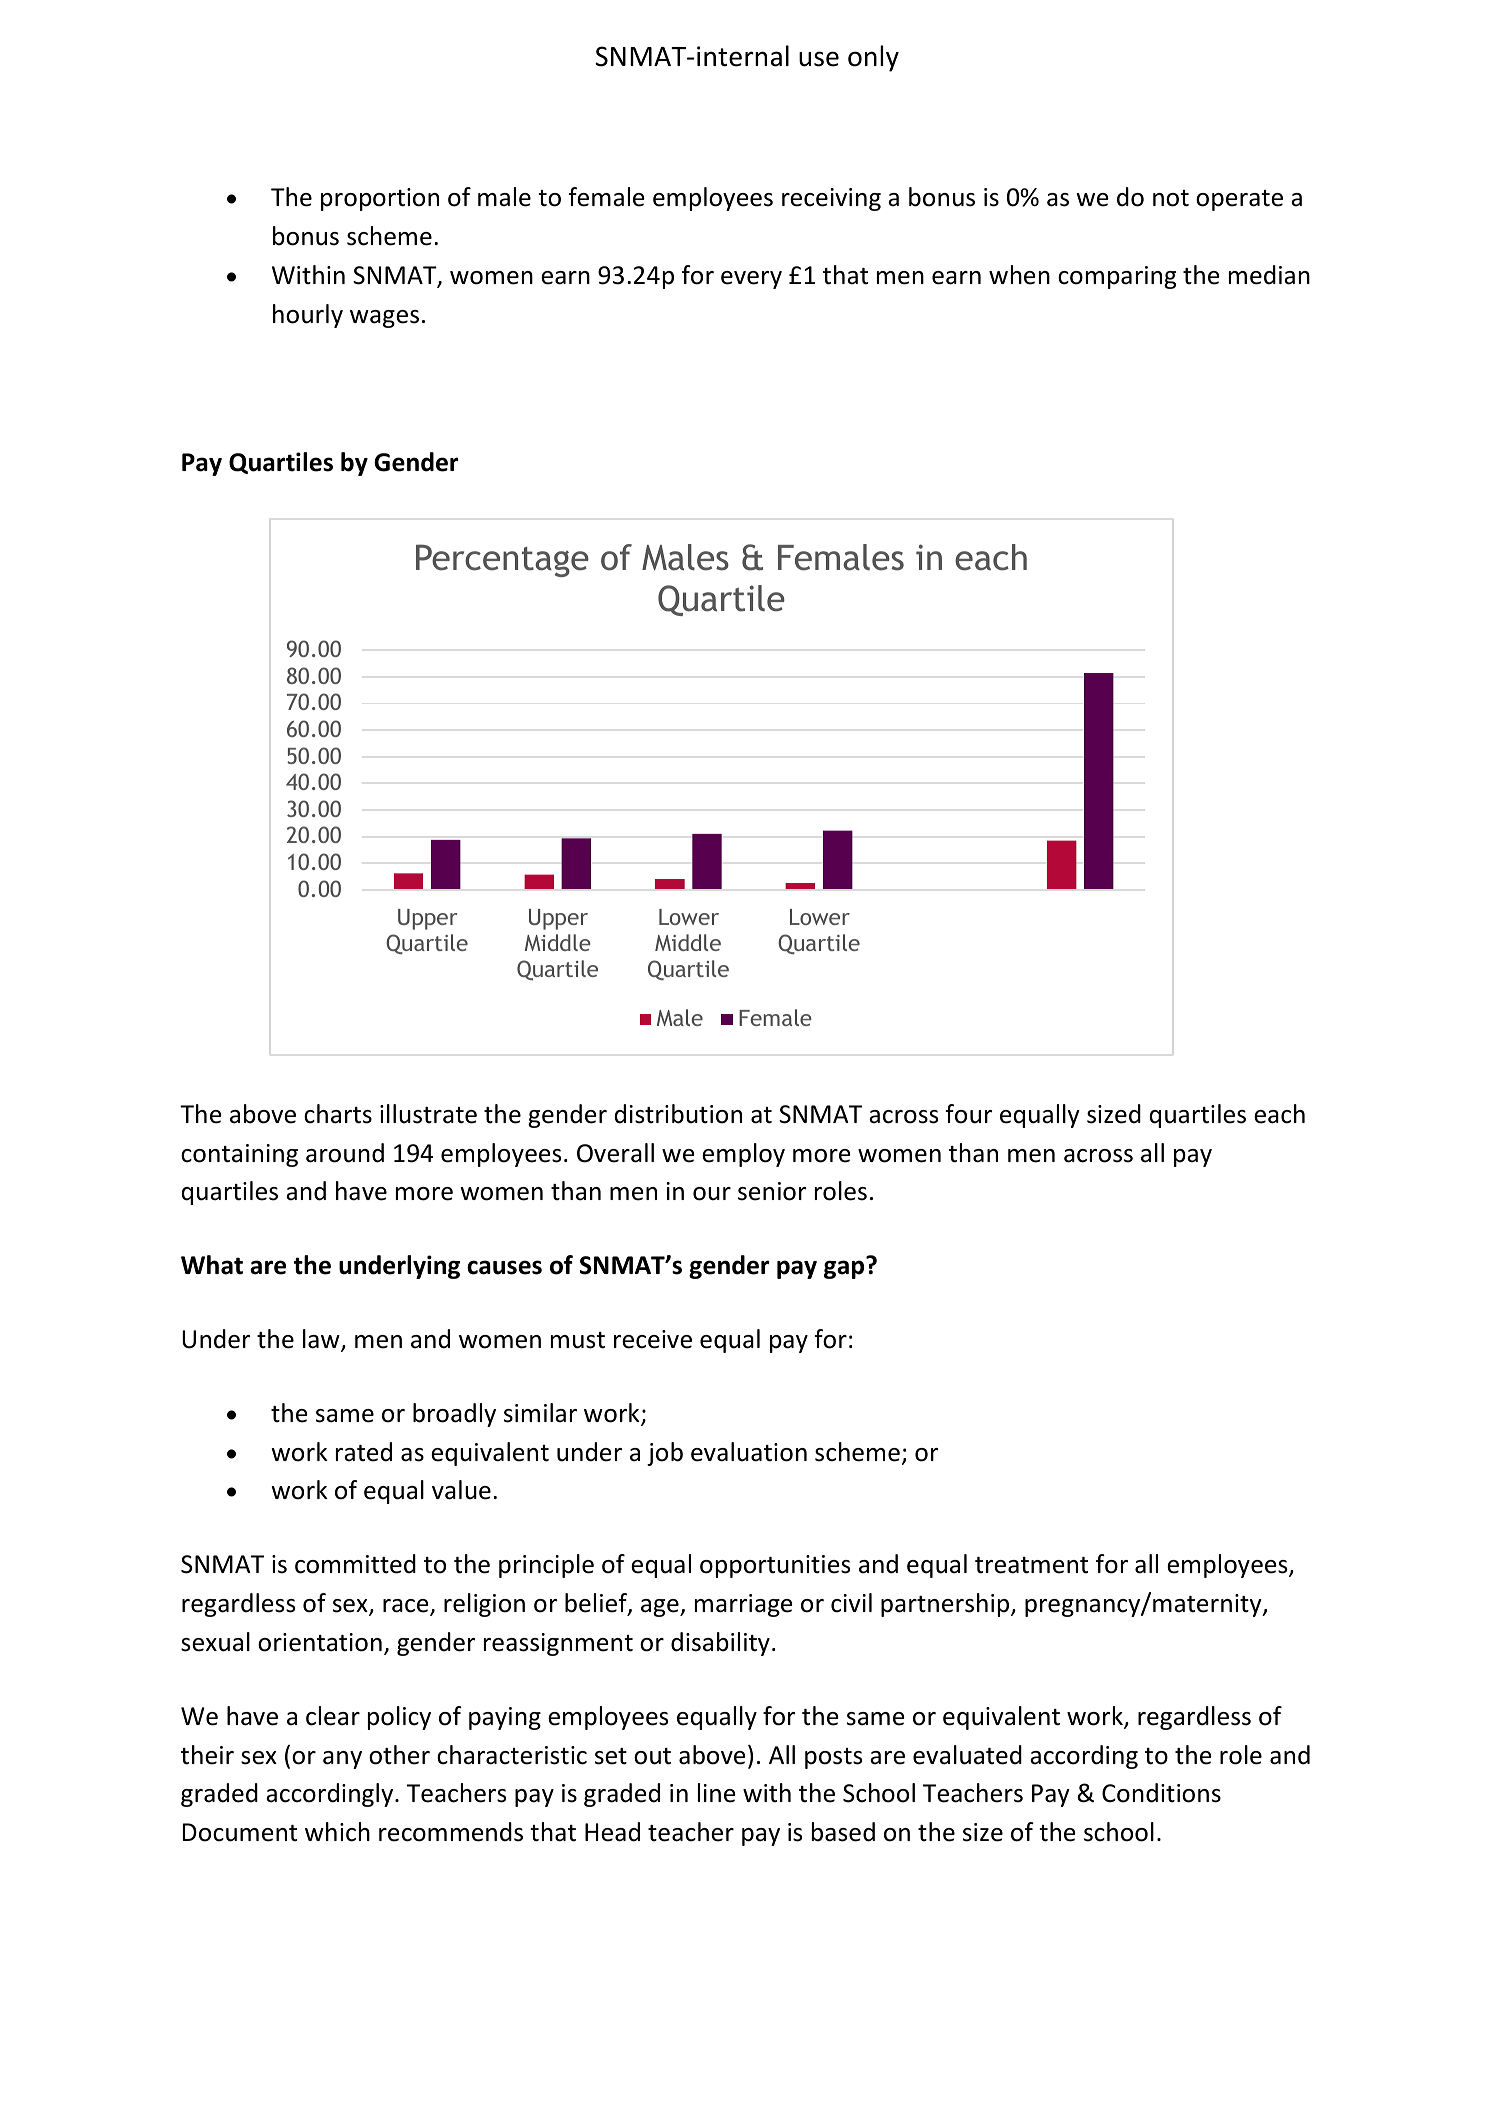 This page has width=1494, height=2113. I want to click on receiving, so click(831, 199).
